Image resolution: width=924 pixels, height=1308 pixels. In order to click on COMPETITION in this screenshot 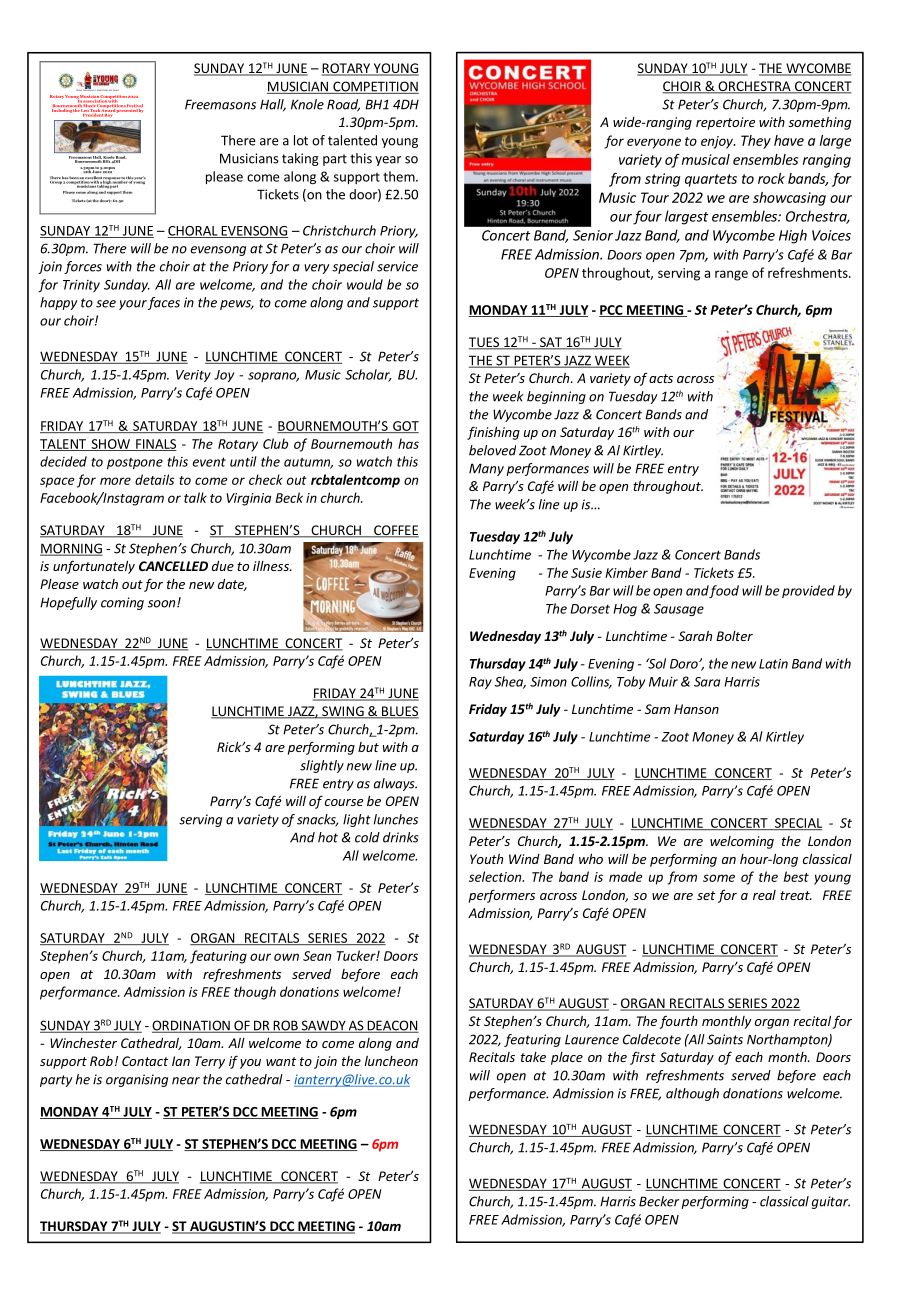, I will do `click(375, 87)`.
